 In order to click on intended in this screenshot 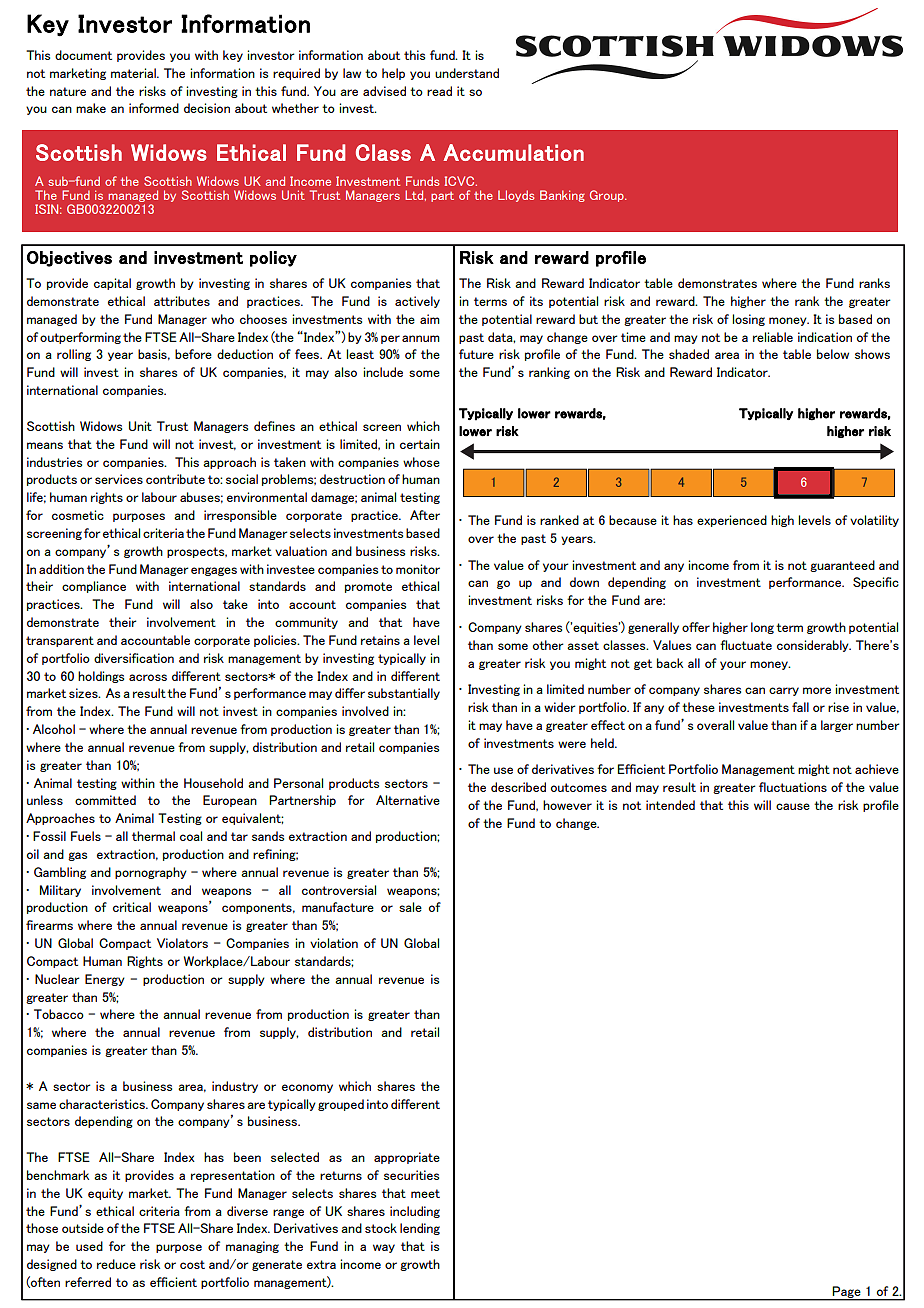, I will do `click(670, 805)`.
